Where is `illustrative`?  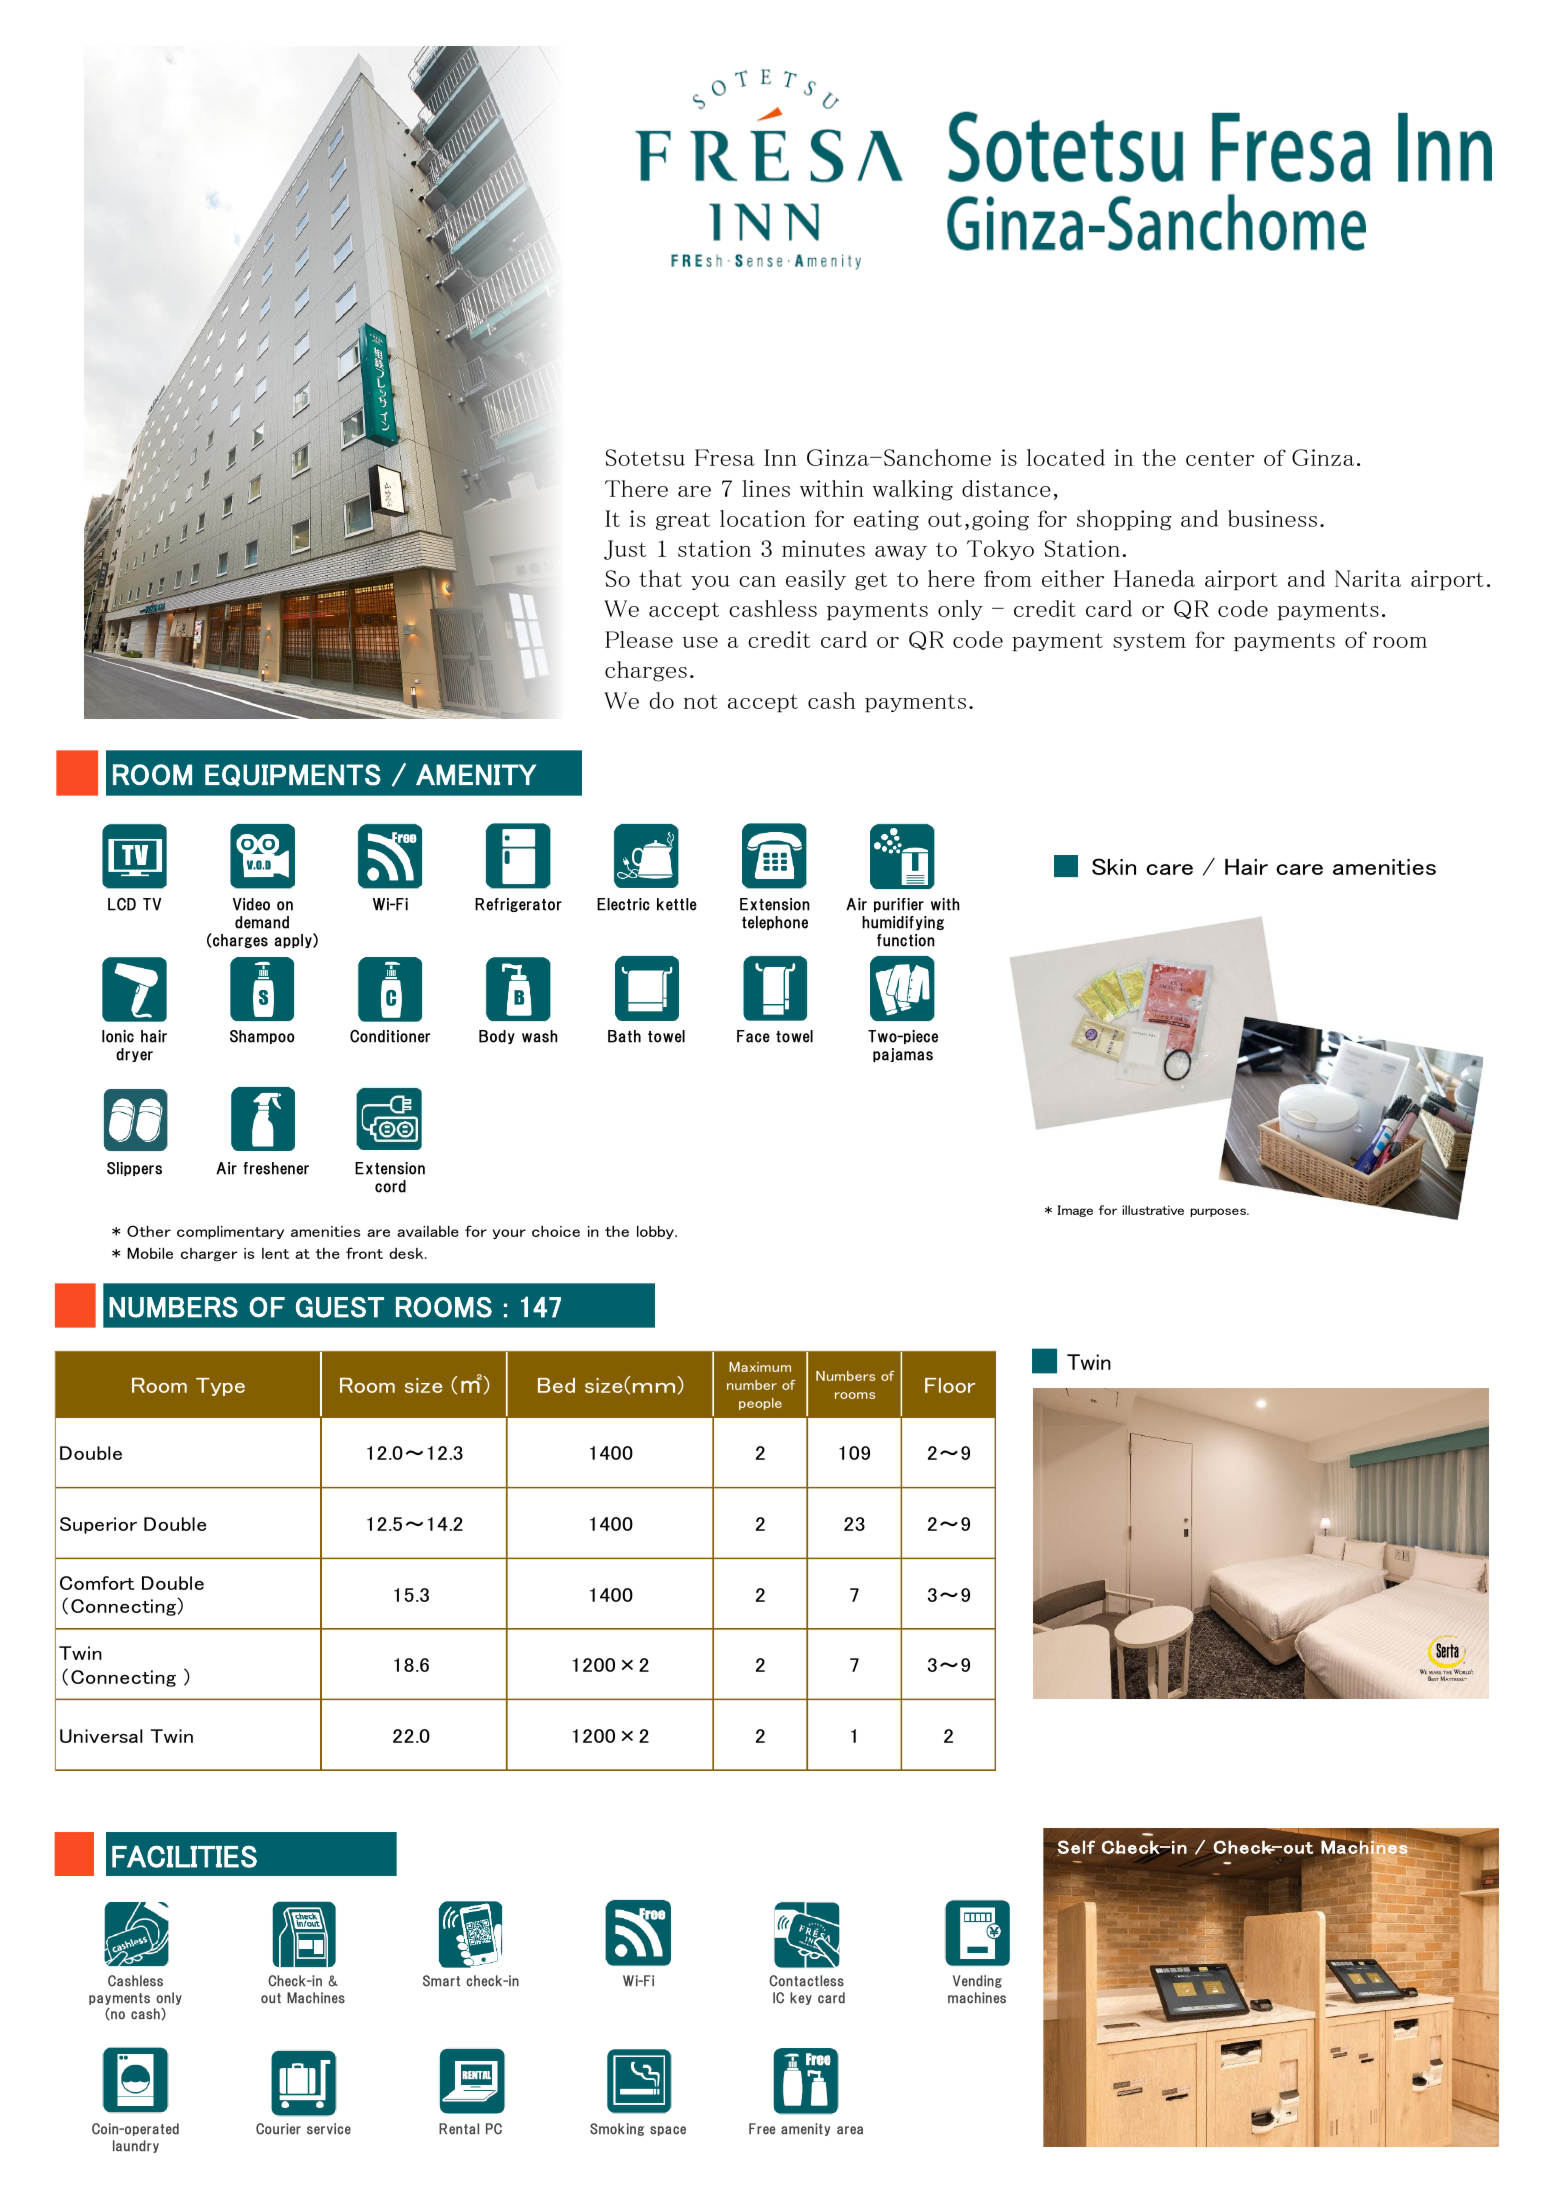 illustrative is located at coordinates (1153, 1210).
